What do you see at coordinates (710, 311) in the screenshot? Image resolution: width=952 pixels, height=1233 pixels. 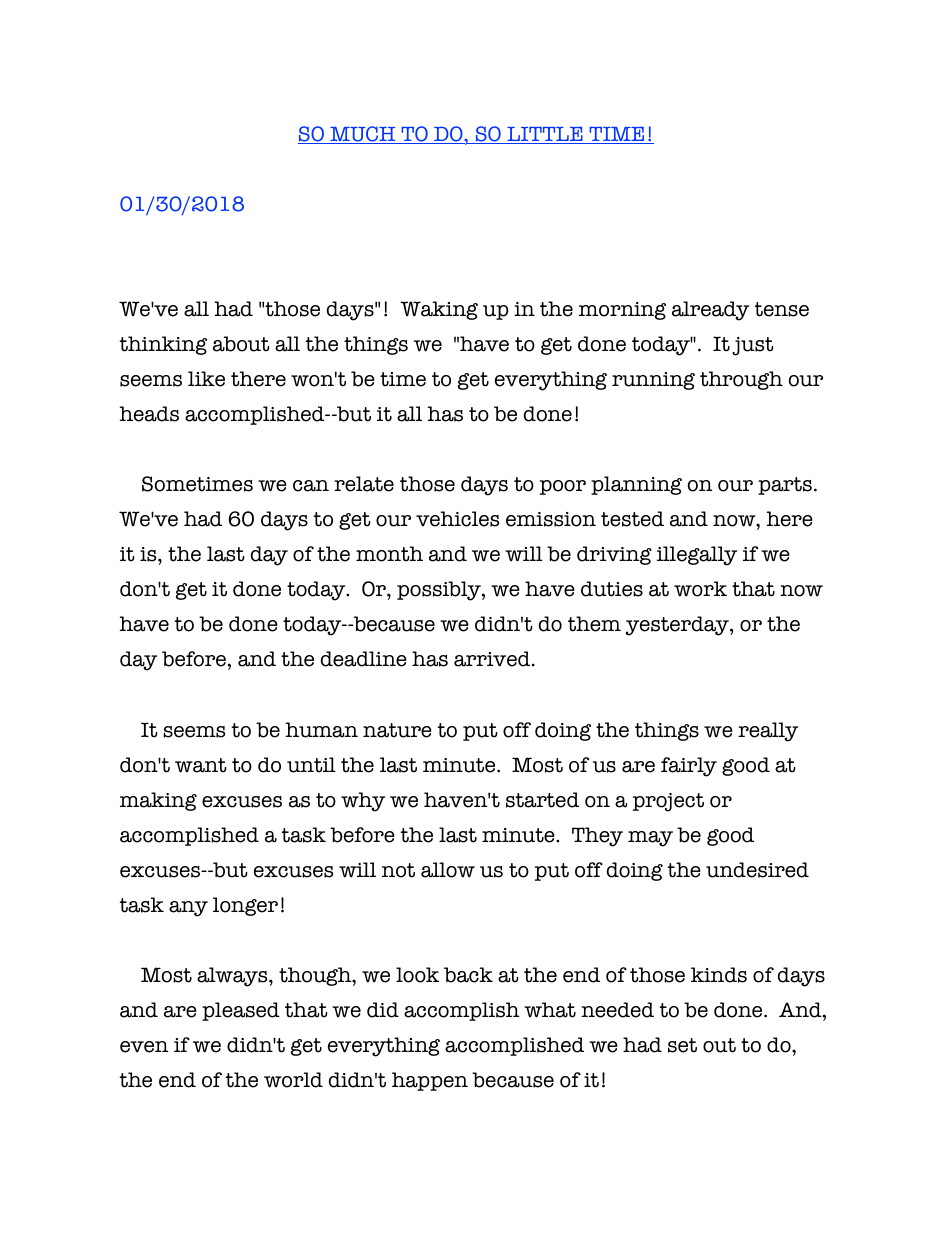 I see `already` at bounding box center [710, 311].
